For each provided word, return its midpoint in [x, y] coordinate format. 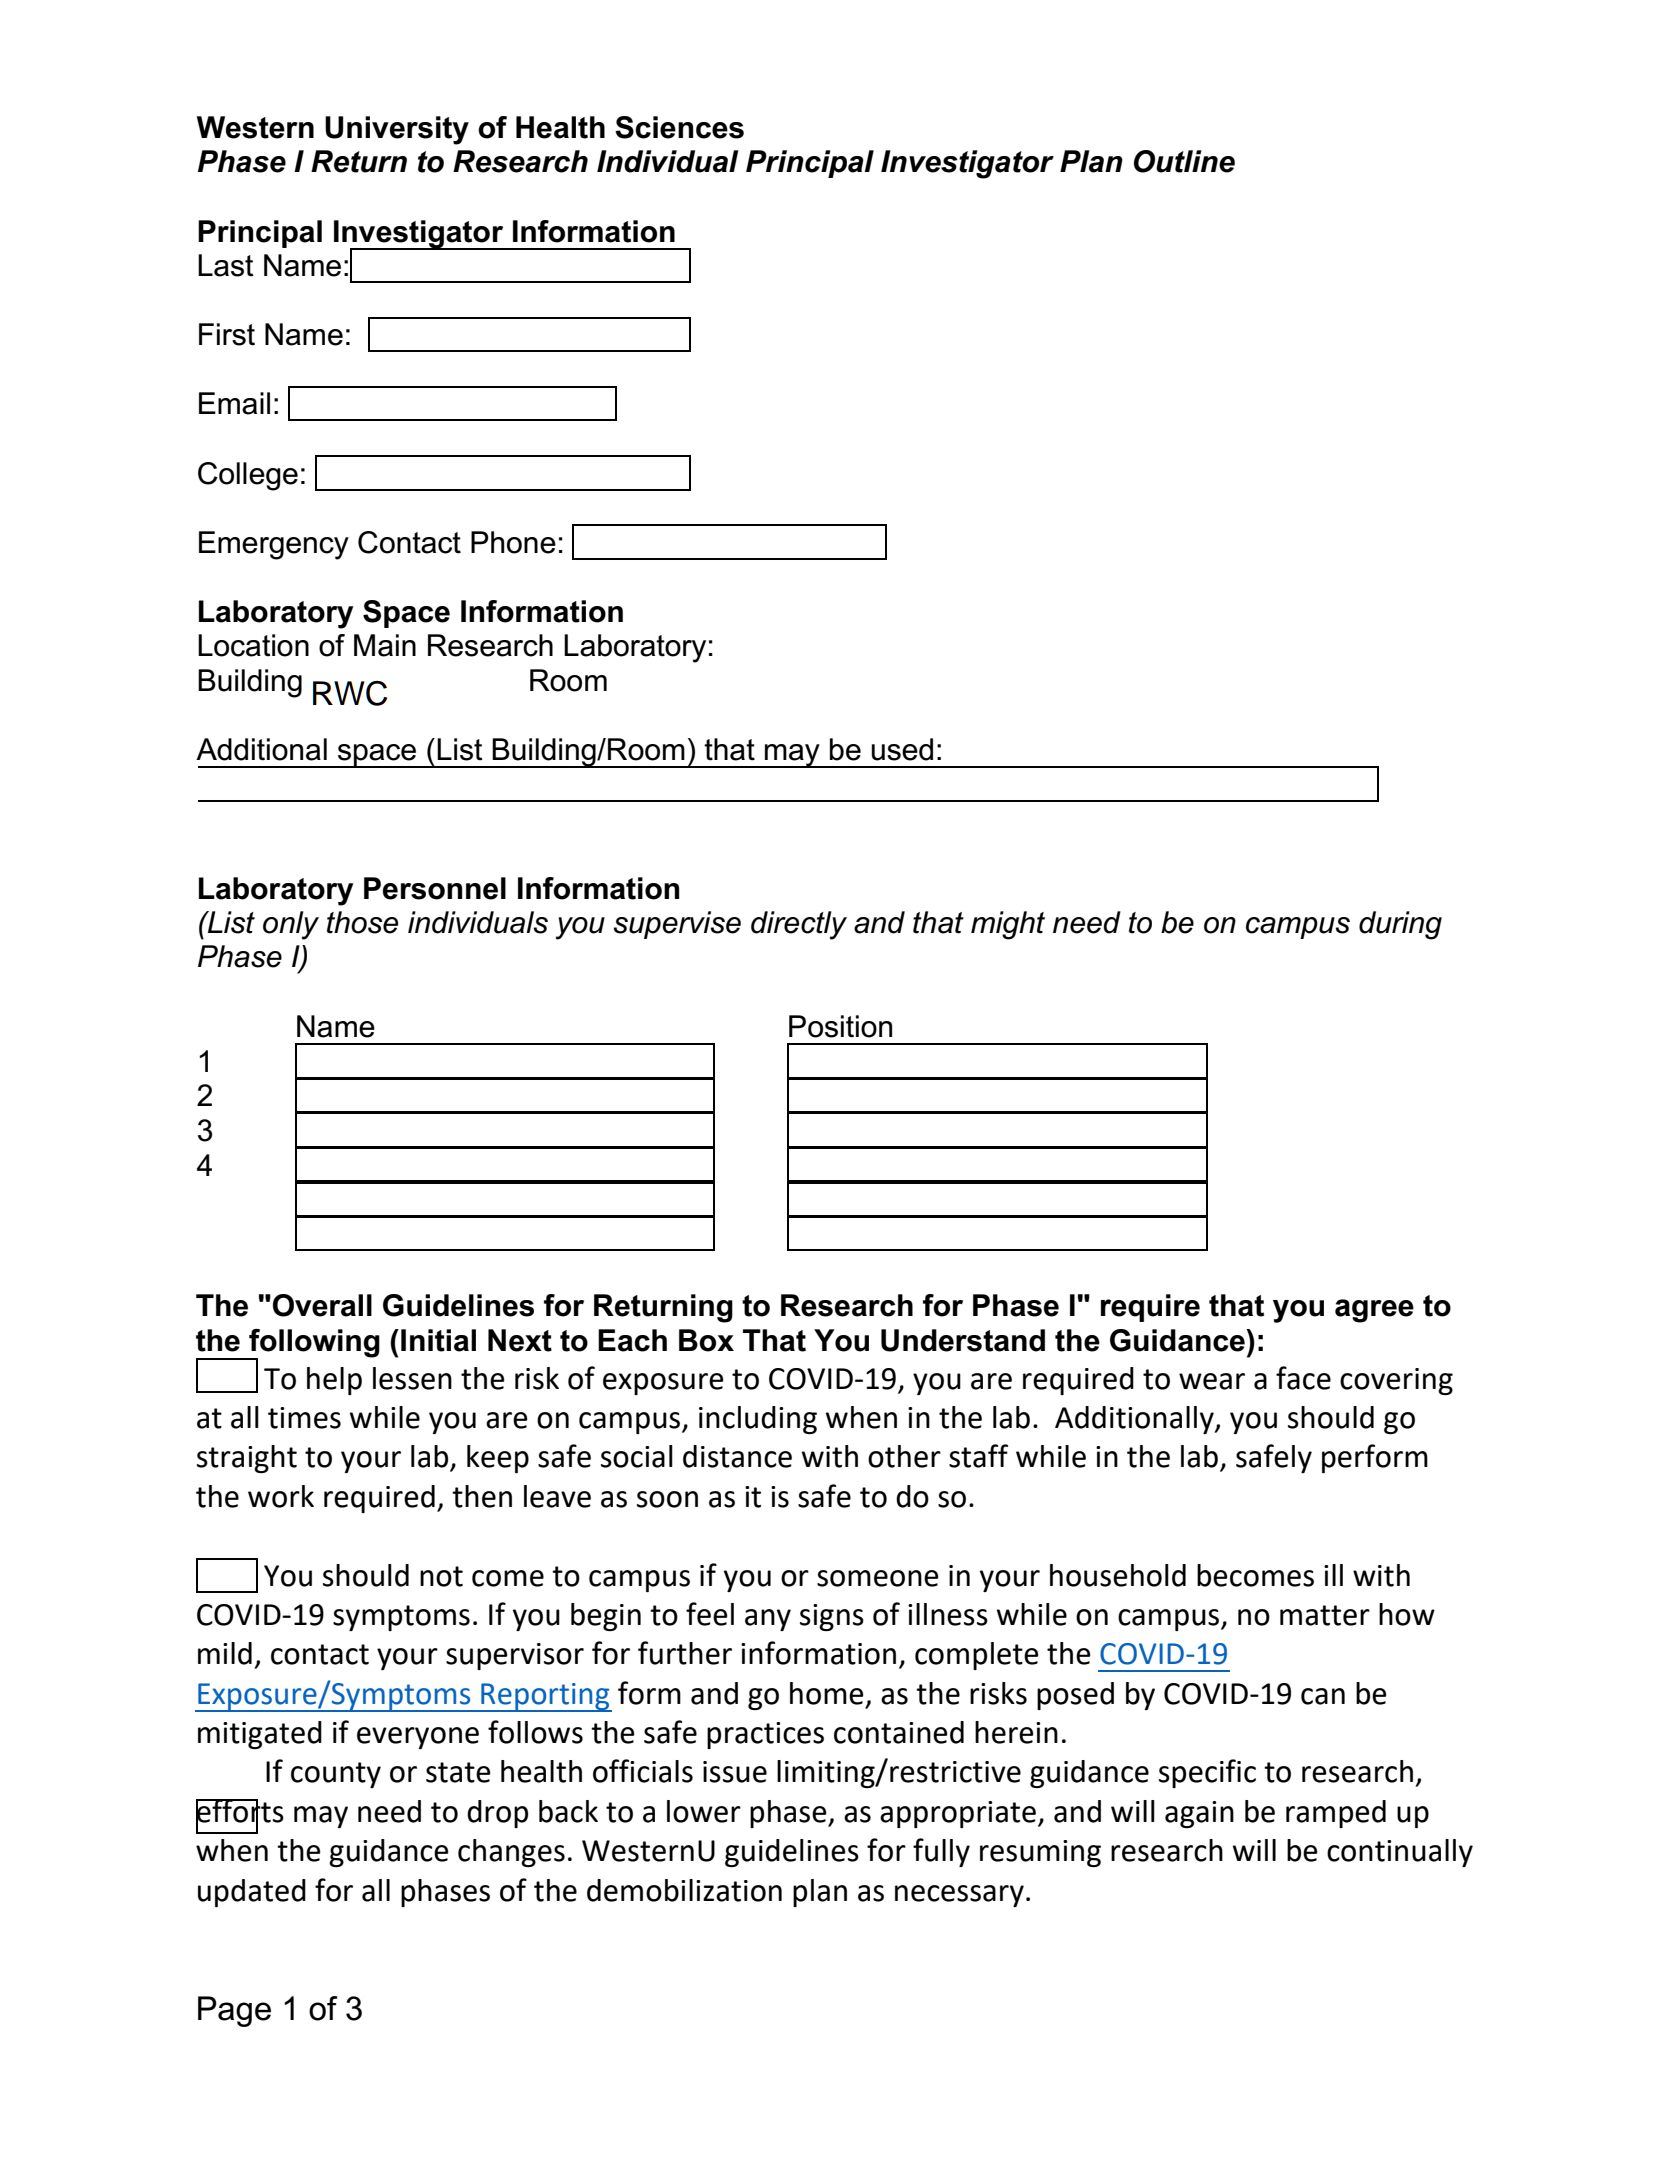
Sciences [679, 127]
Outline [1184, 161]
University [397, 130]
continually [1400, 1853]
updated [252, 1893]
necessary [959, 1896]
